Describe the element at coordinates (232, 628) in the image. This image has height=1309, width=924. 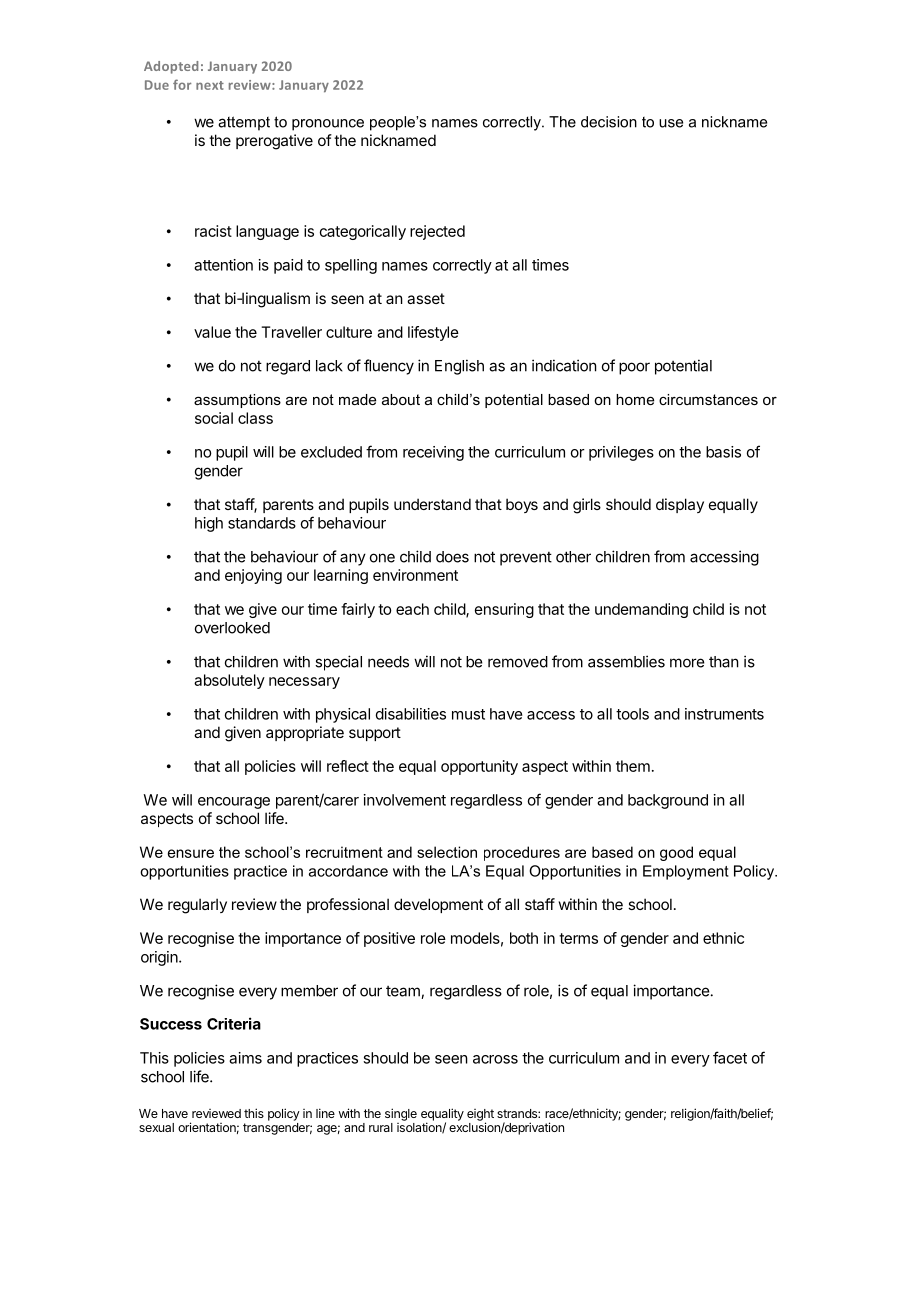
I see `overlooked` at that location.
